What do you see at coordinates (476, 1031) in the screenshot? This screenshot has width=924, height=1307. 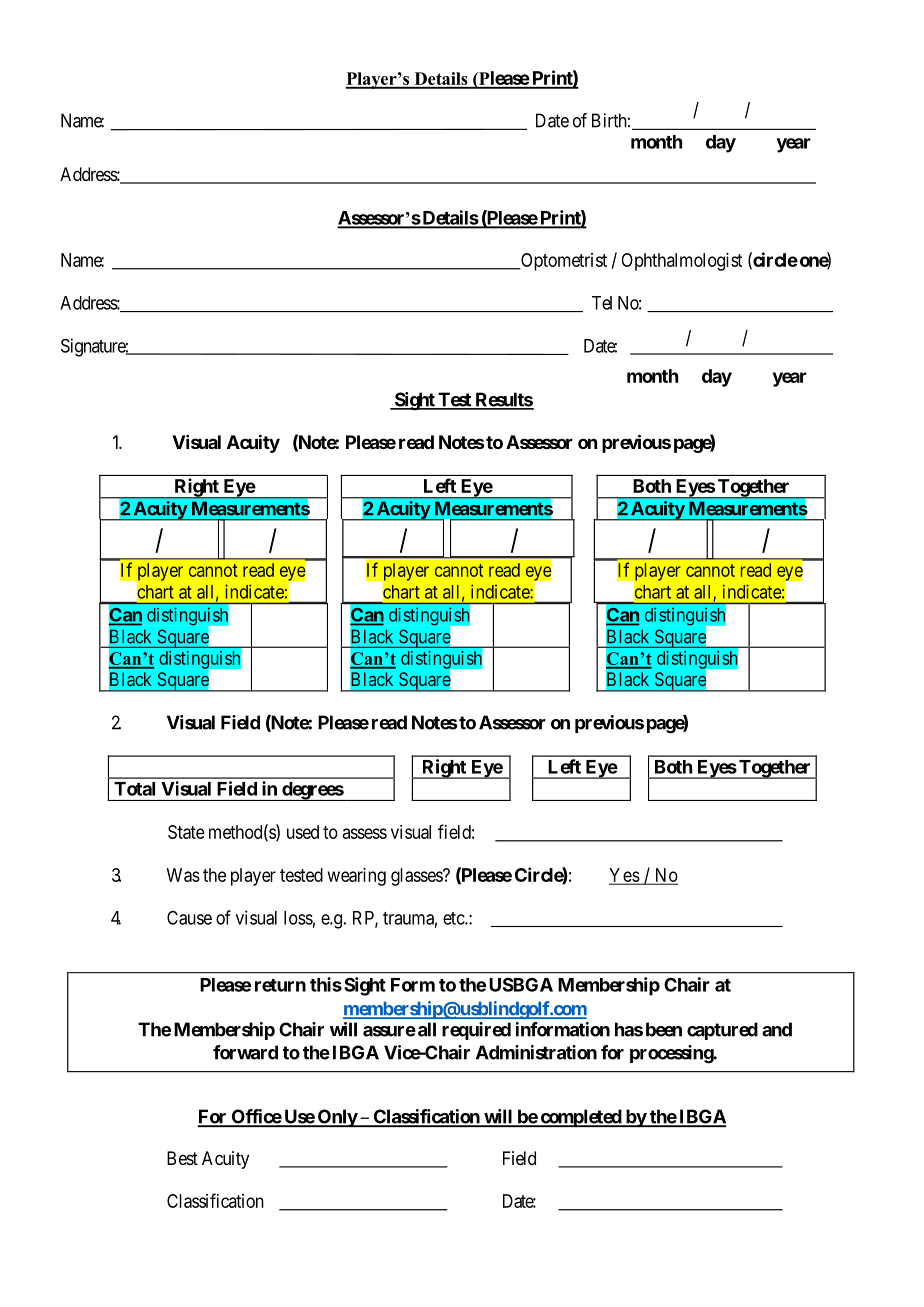 I see `required` at bounding box center [476, 1031].
